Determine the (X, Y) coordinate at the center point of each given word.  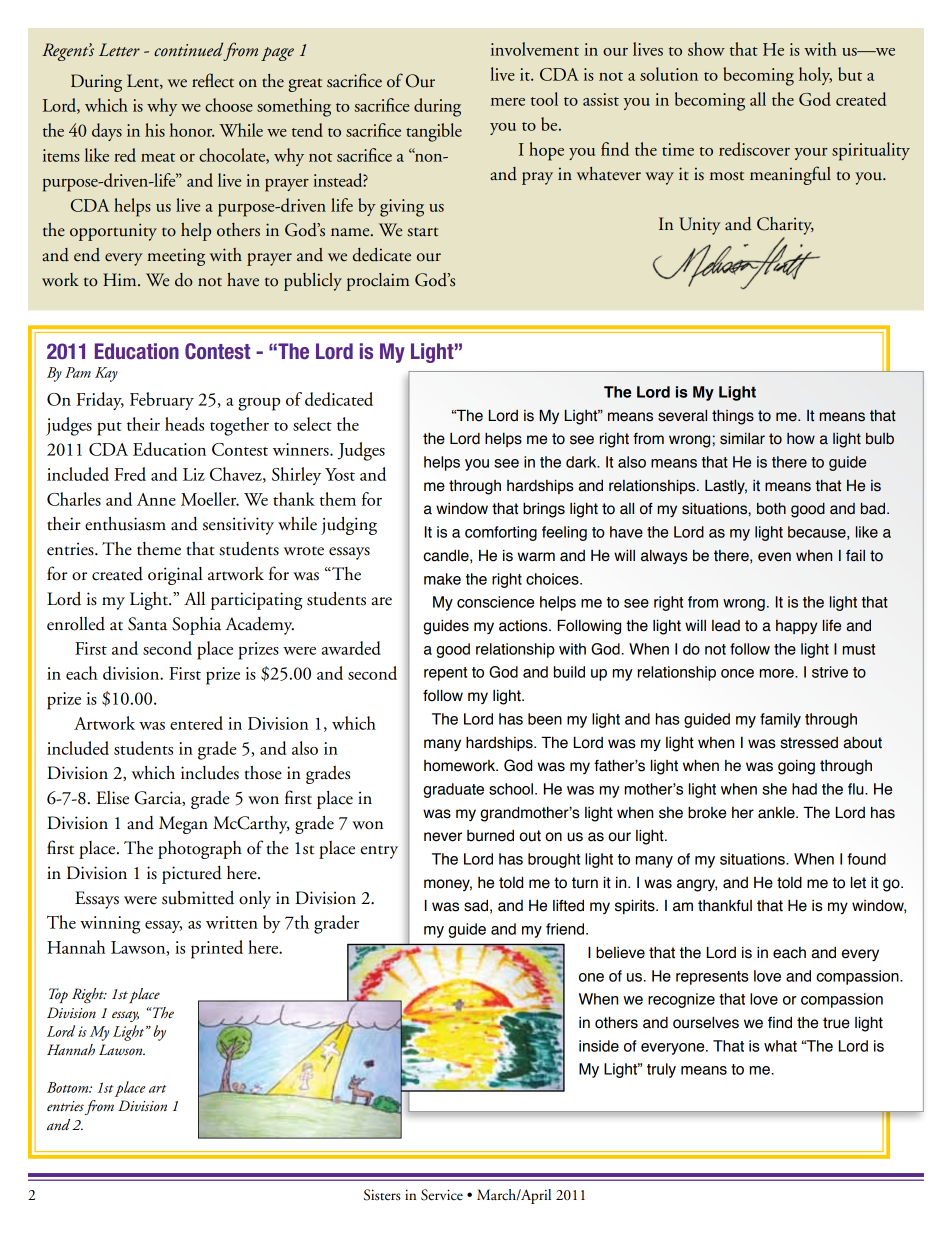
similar (742, 439)
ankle (777, 813)
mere (508, 102)
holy (815, 76)
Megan (183, 825)
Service (442, 1195)
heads (184, 424)
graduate (453, 790)
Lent (144, 81)
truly (661, 1070)
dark (582, 462)
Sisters (382, 1195)
